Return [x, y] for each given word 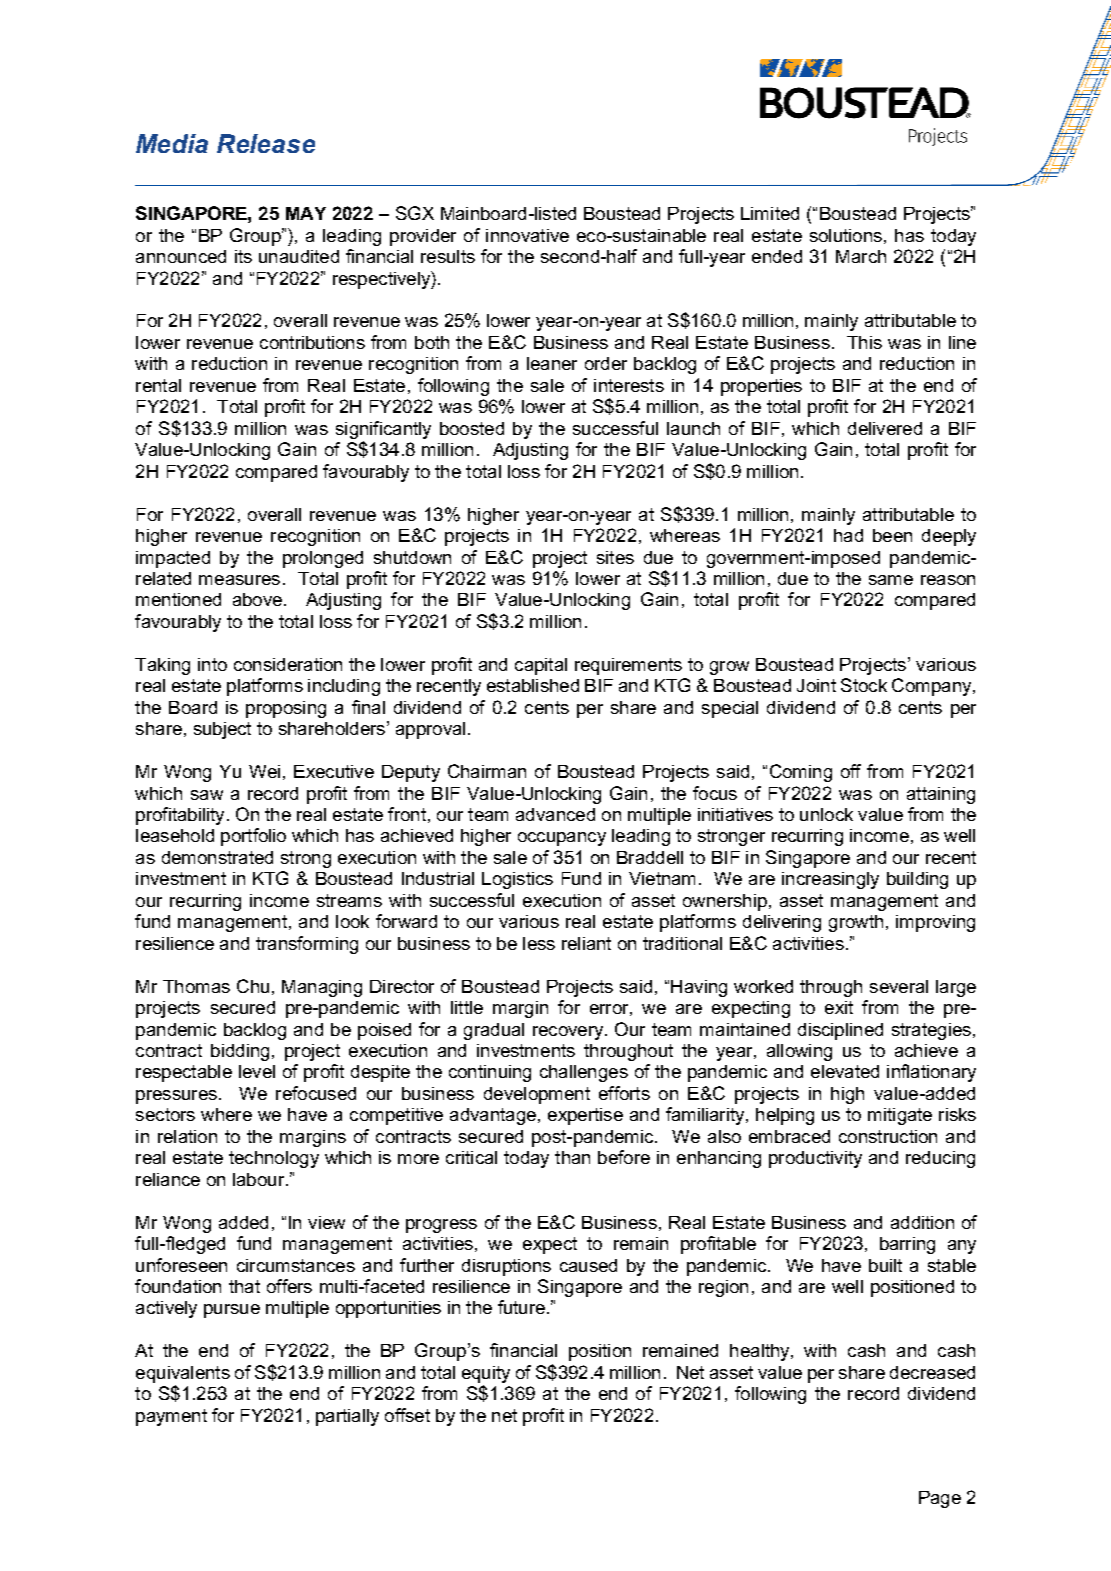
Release [266, 143]
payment [171, 1417]
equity [486, 1374]
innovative [527, 235]
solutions [846, 235]
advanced [555, 814]
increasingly [830, 880]
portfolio [253, 837]
